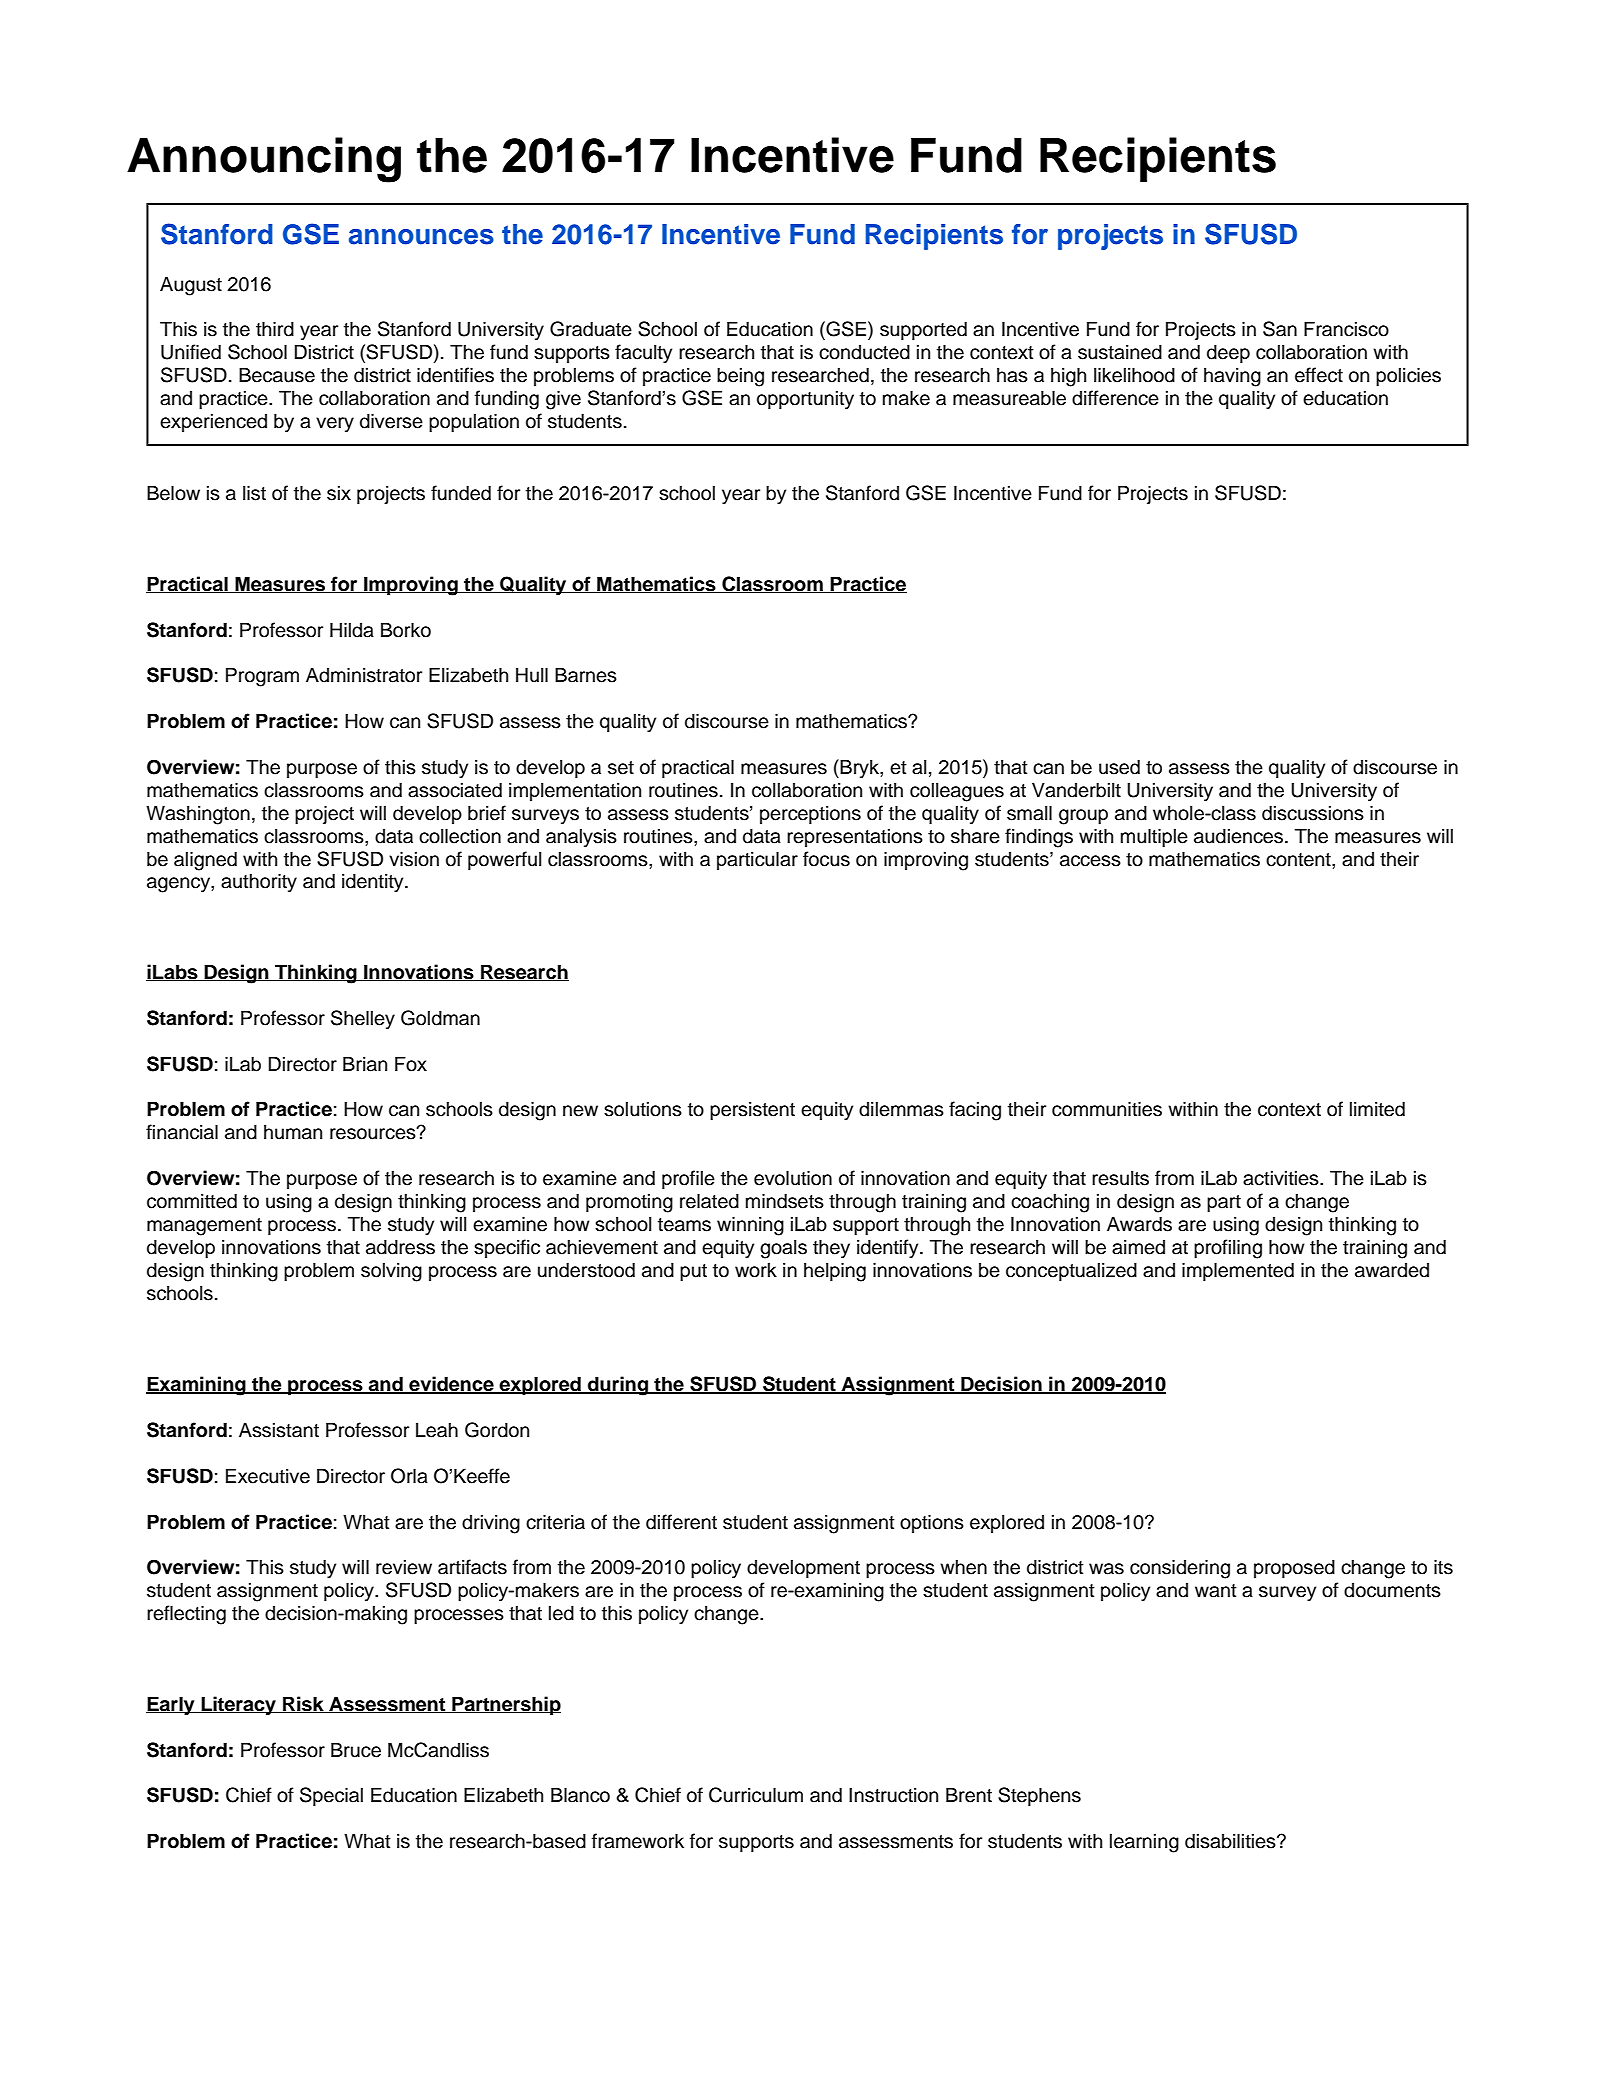 This screenshot has height=2090, width=1615. Describe the element at coordinates (363, 1019) in the screenshot. I see `Shelley` at that location.
